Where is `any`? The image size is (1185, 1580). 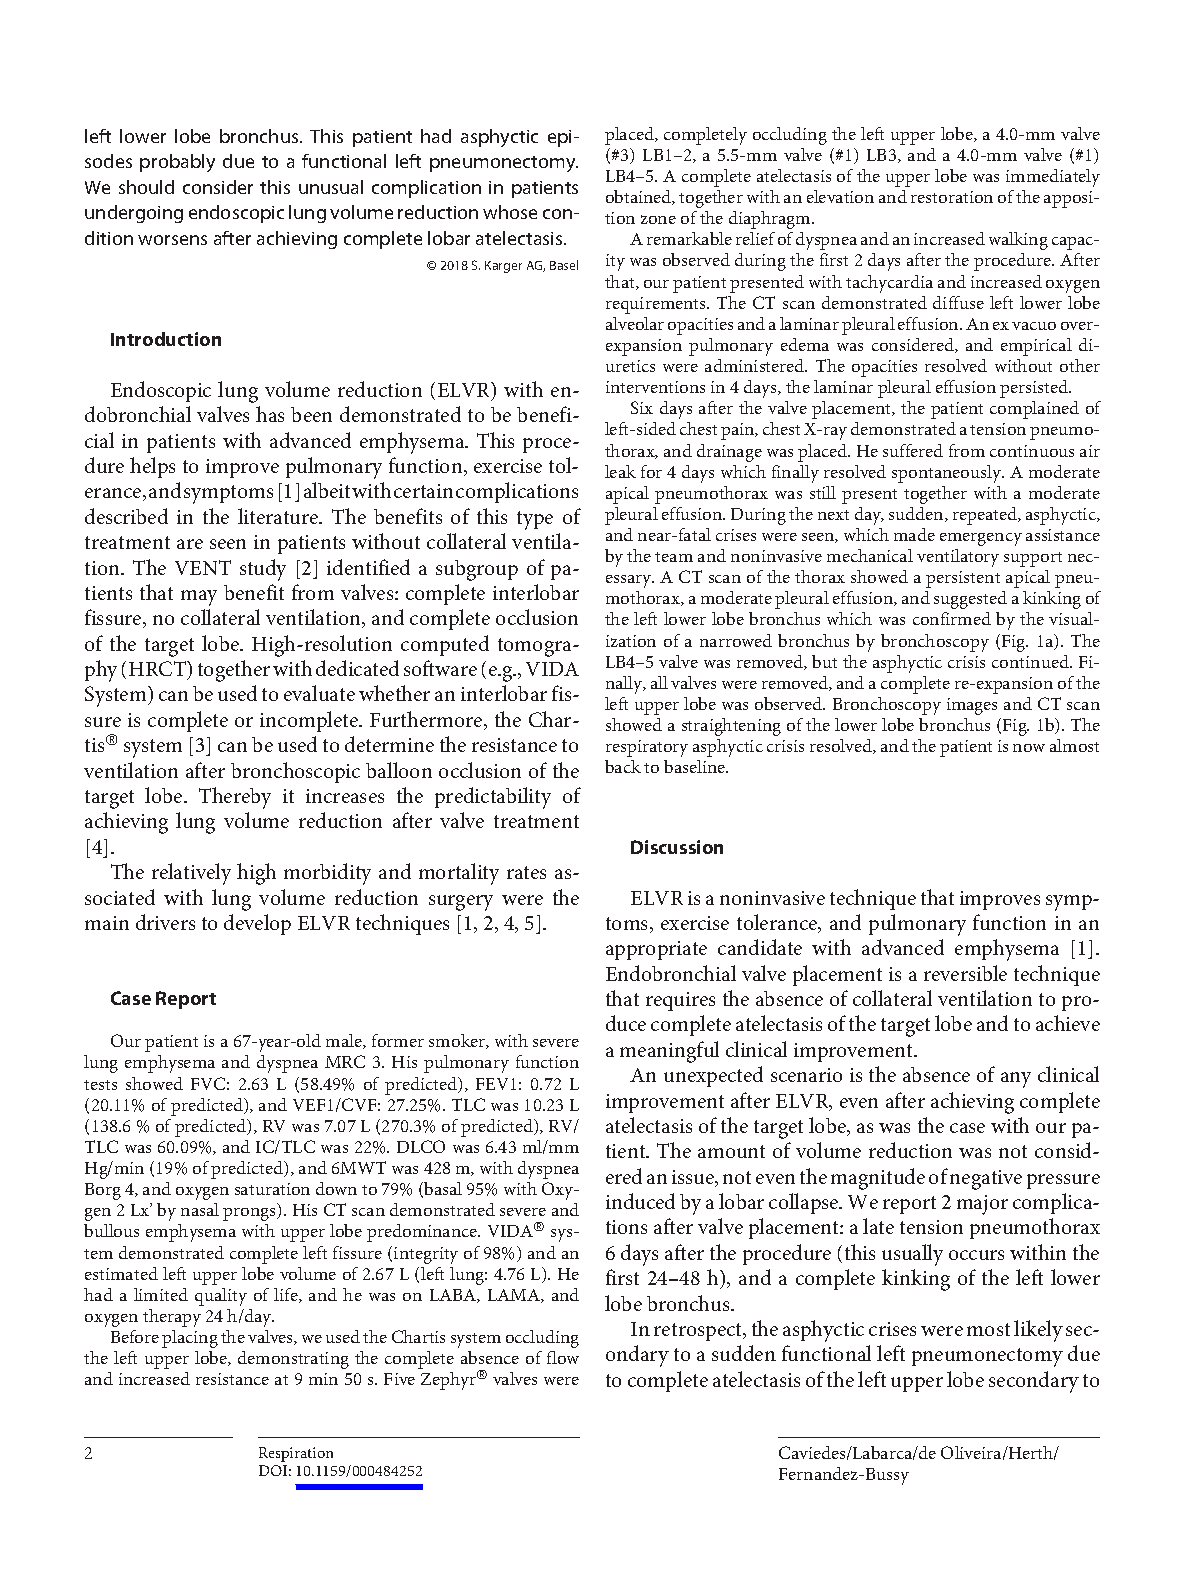
any is located at coordinates (1016, 1080).
